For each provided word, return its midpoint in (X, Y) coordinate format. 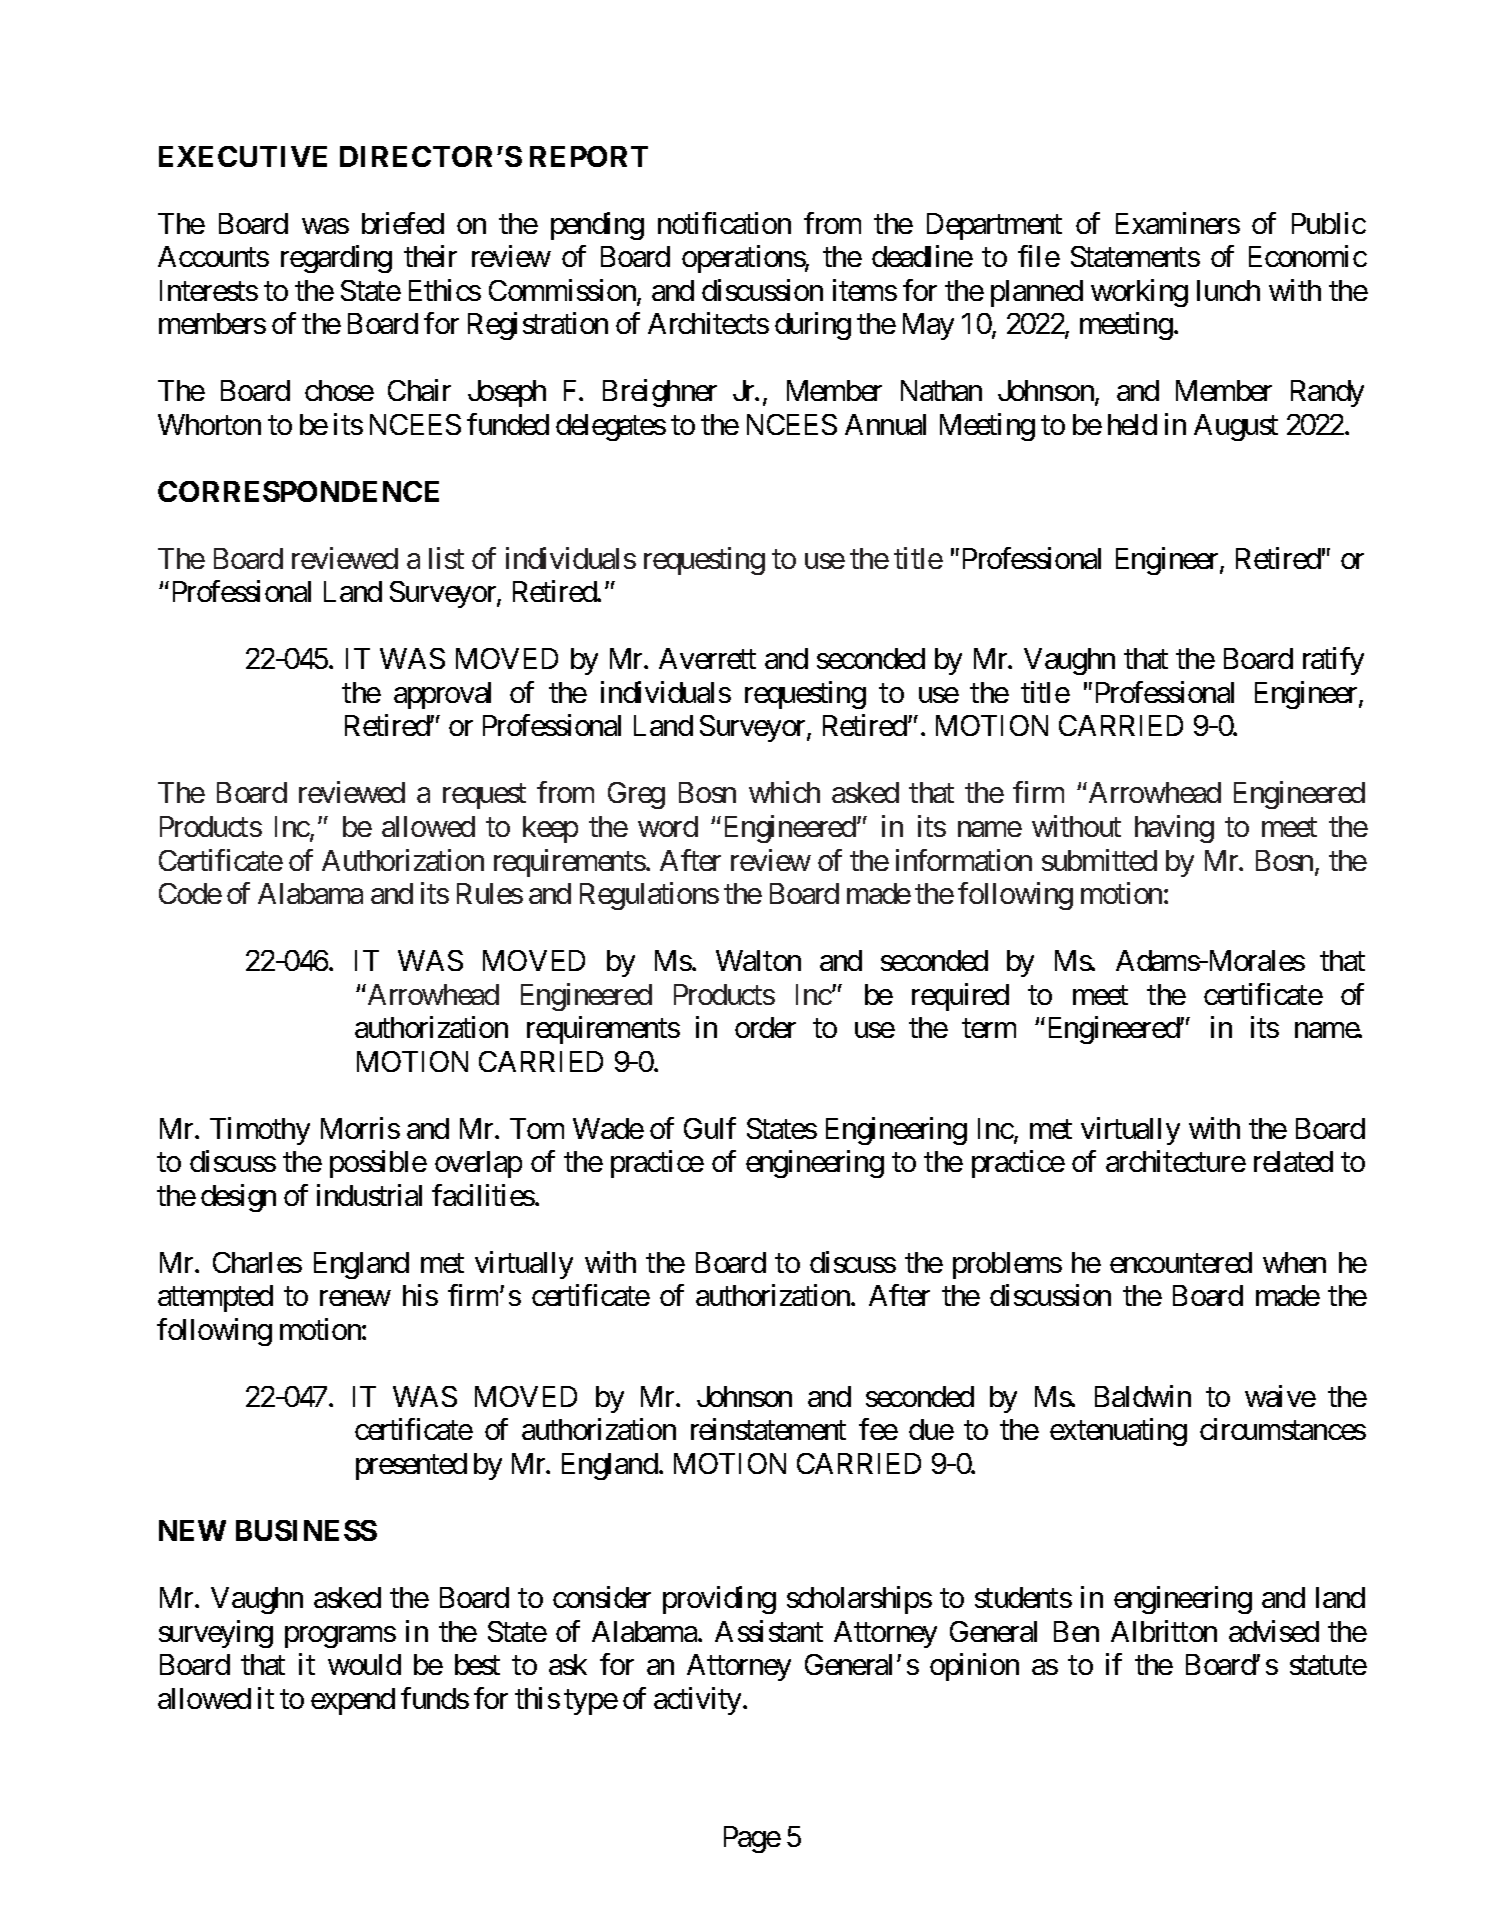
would (364, 1664)
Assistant (769, 1631)
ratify (1333, 661)
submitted (1099, 860)
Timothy (260, 1131)
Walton (758, 960)
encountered (1181, 1262)
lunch (1228, 290)
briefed (403, 223)
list (446, 558)
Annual (885, 424)
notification (724, 223)
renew (355, 1298)
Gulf (710, 1128)
